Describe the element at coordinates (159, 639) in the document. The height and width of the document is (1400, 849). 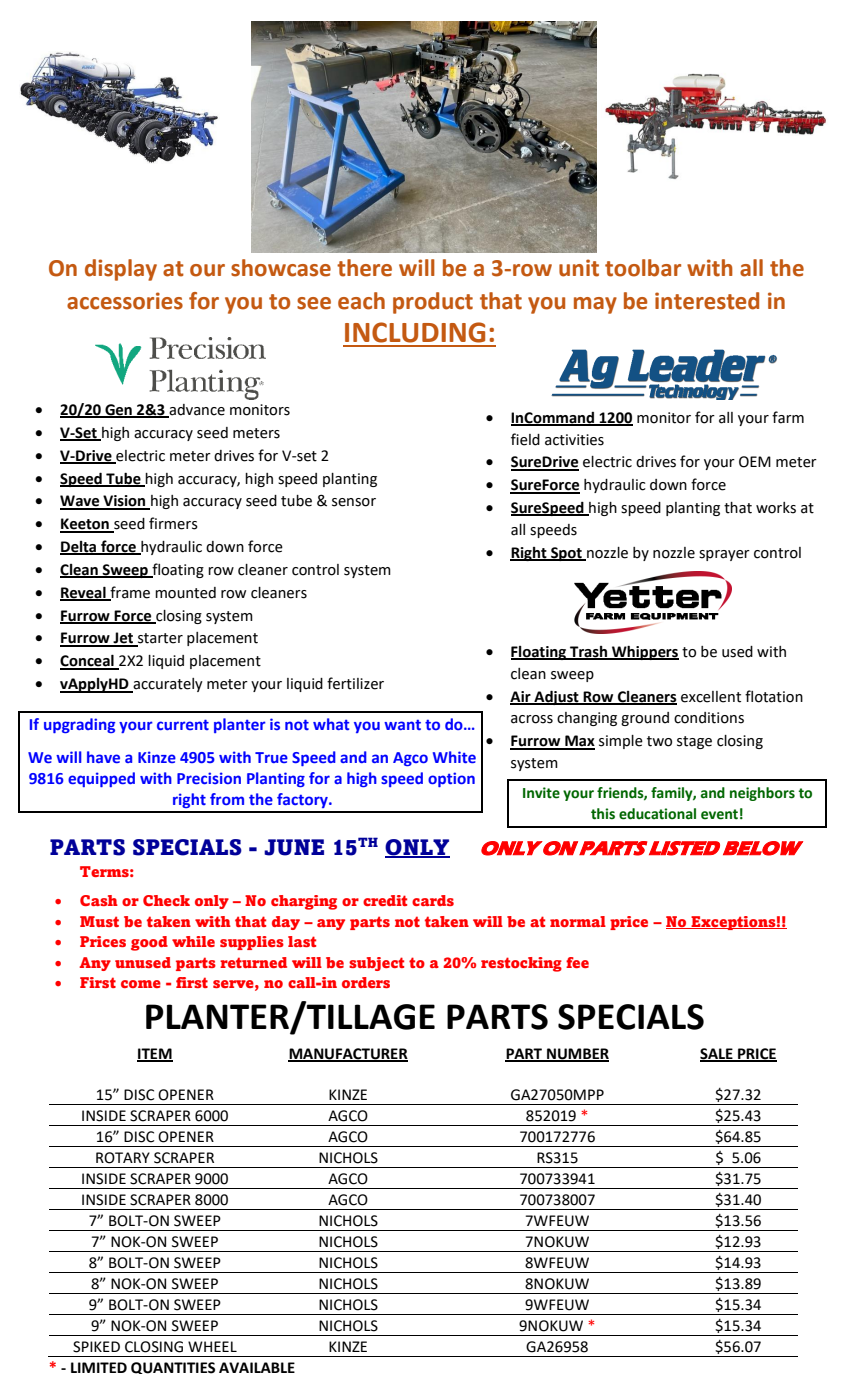
I see `starter` at that location.
